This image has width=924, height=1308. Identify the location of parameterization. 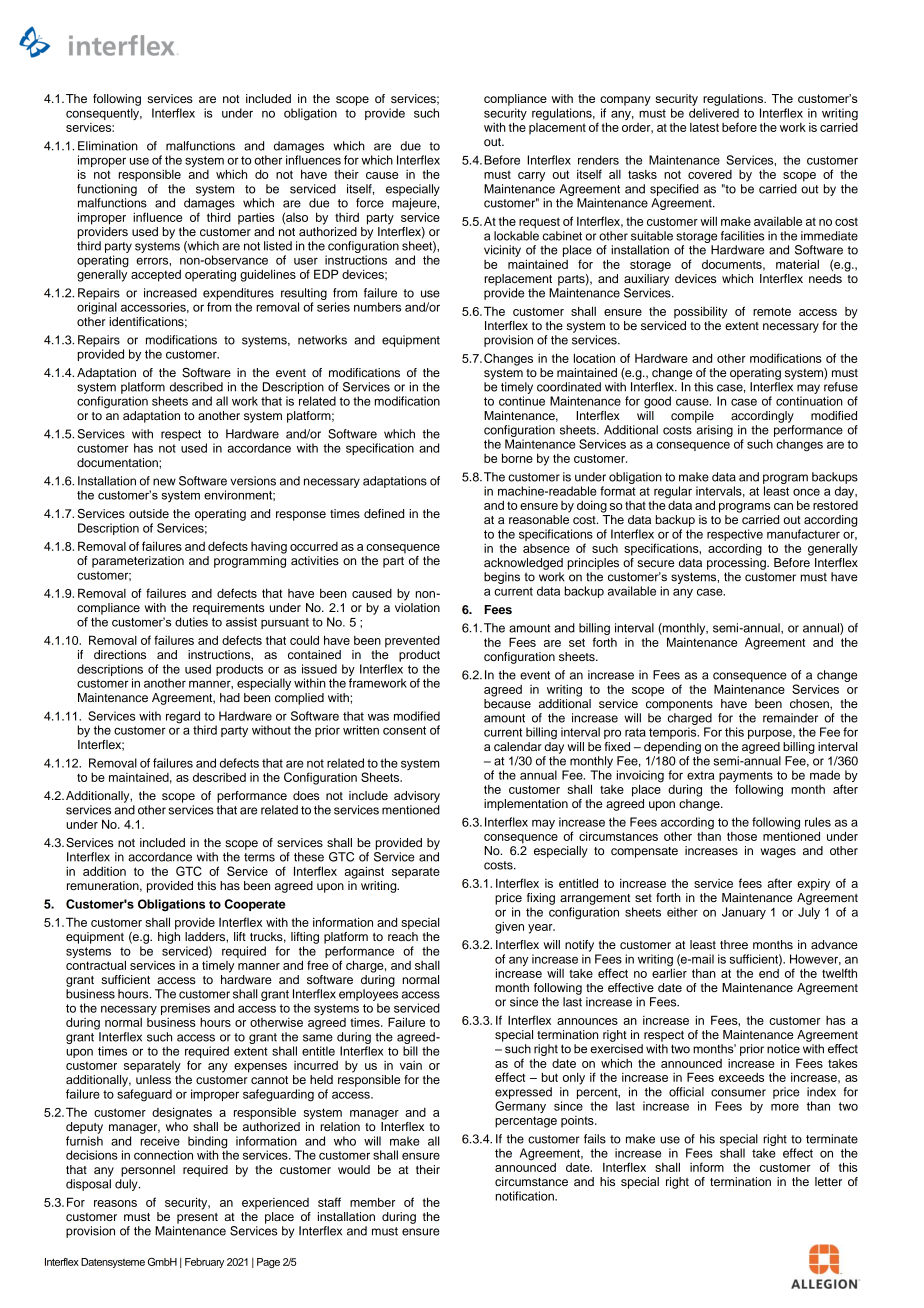
(138, 562).
